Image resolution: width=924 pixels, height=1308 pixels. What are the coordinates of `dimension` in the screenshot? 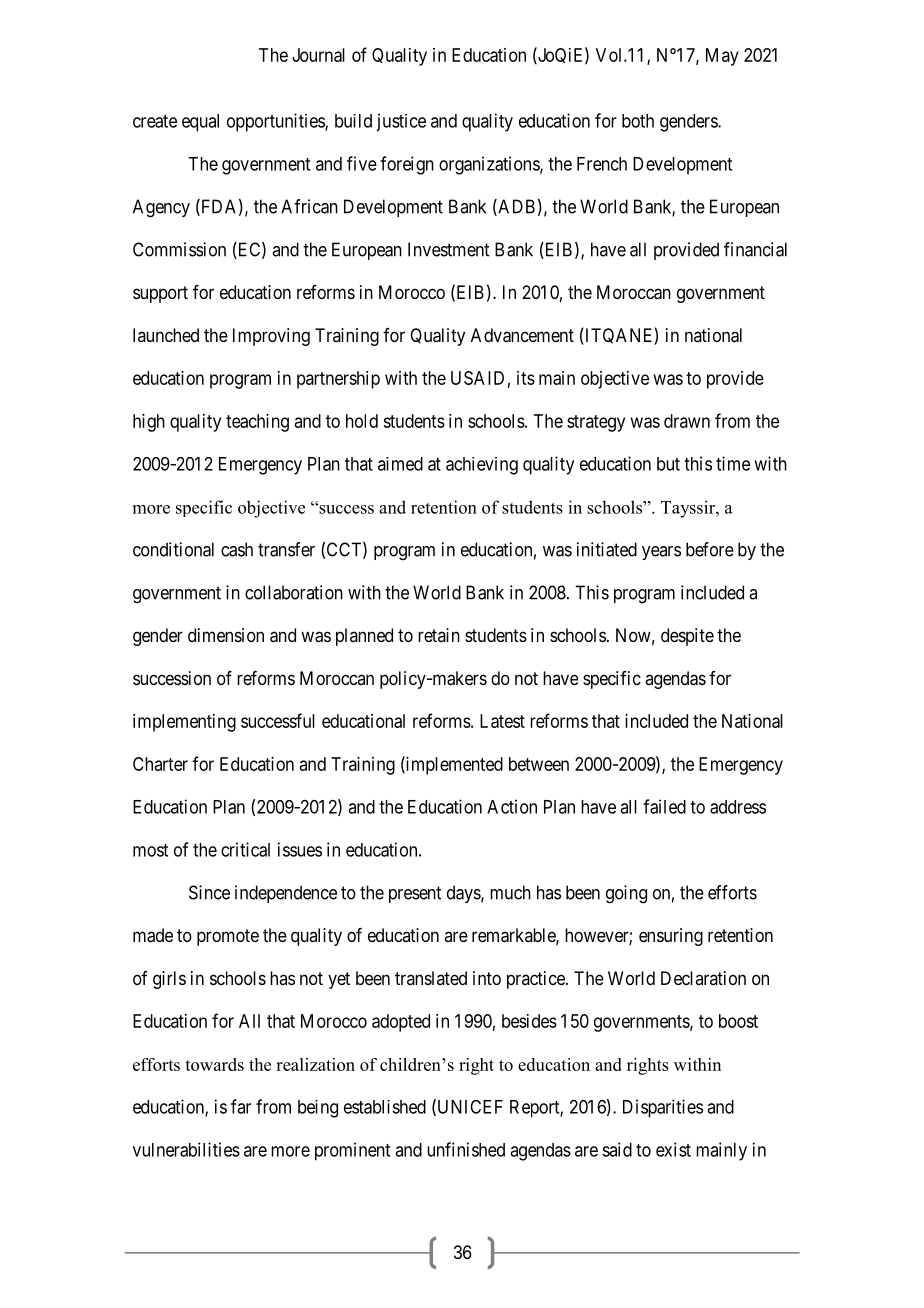 It's located at (226, 635).
